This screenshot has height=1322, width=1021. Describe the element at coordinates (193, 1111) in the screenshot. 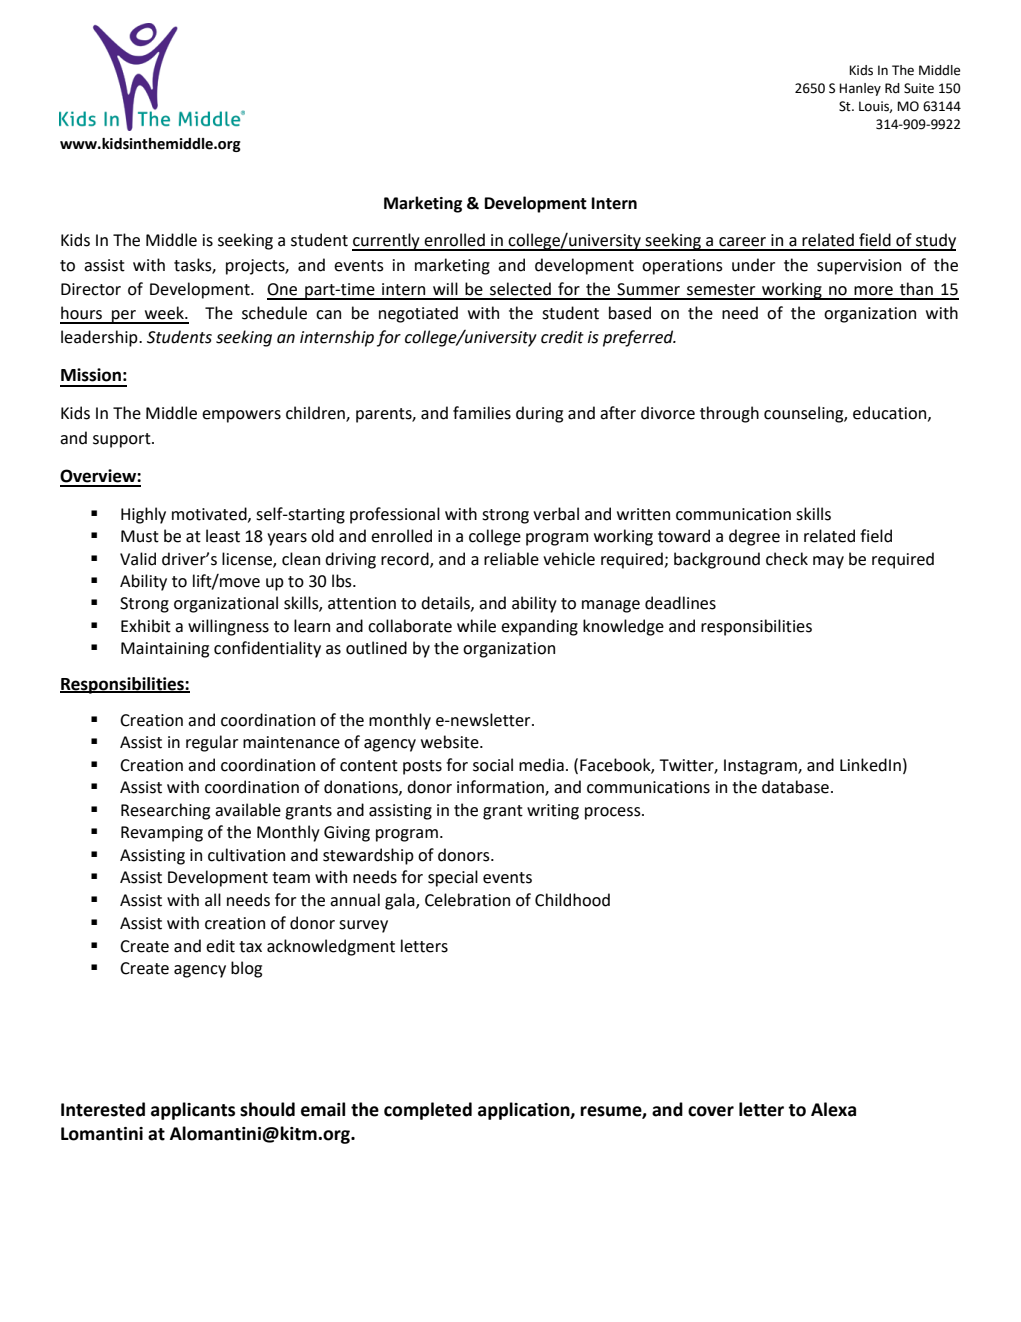

I see `applicants` at that location.
